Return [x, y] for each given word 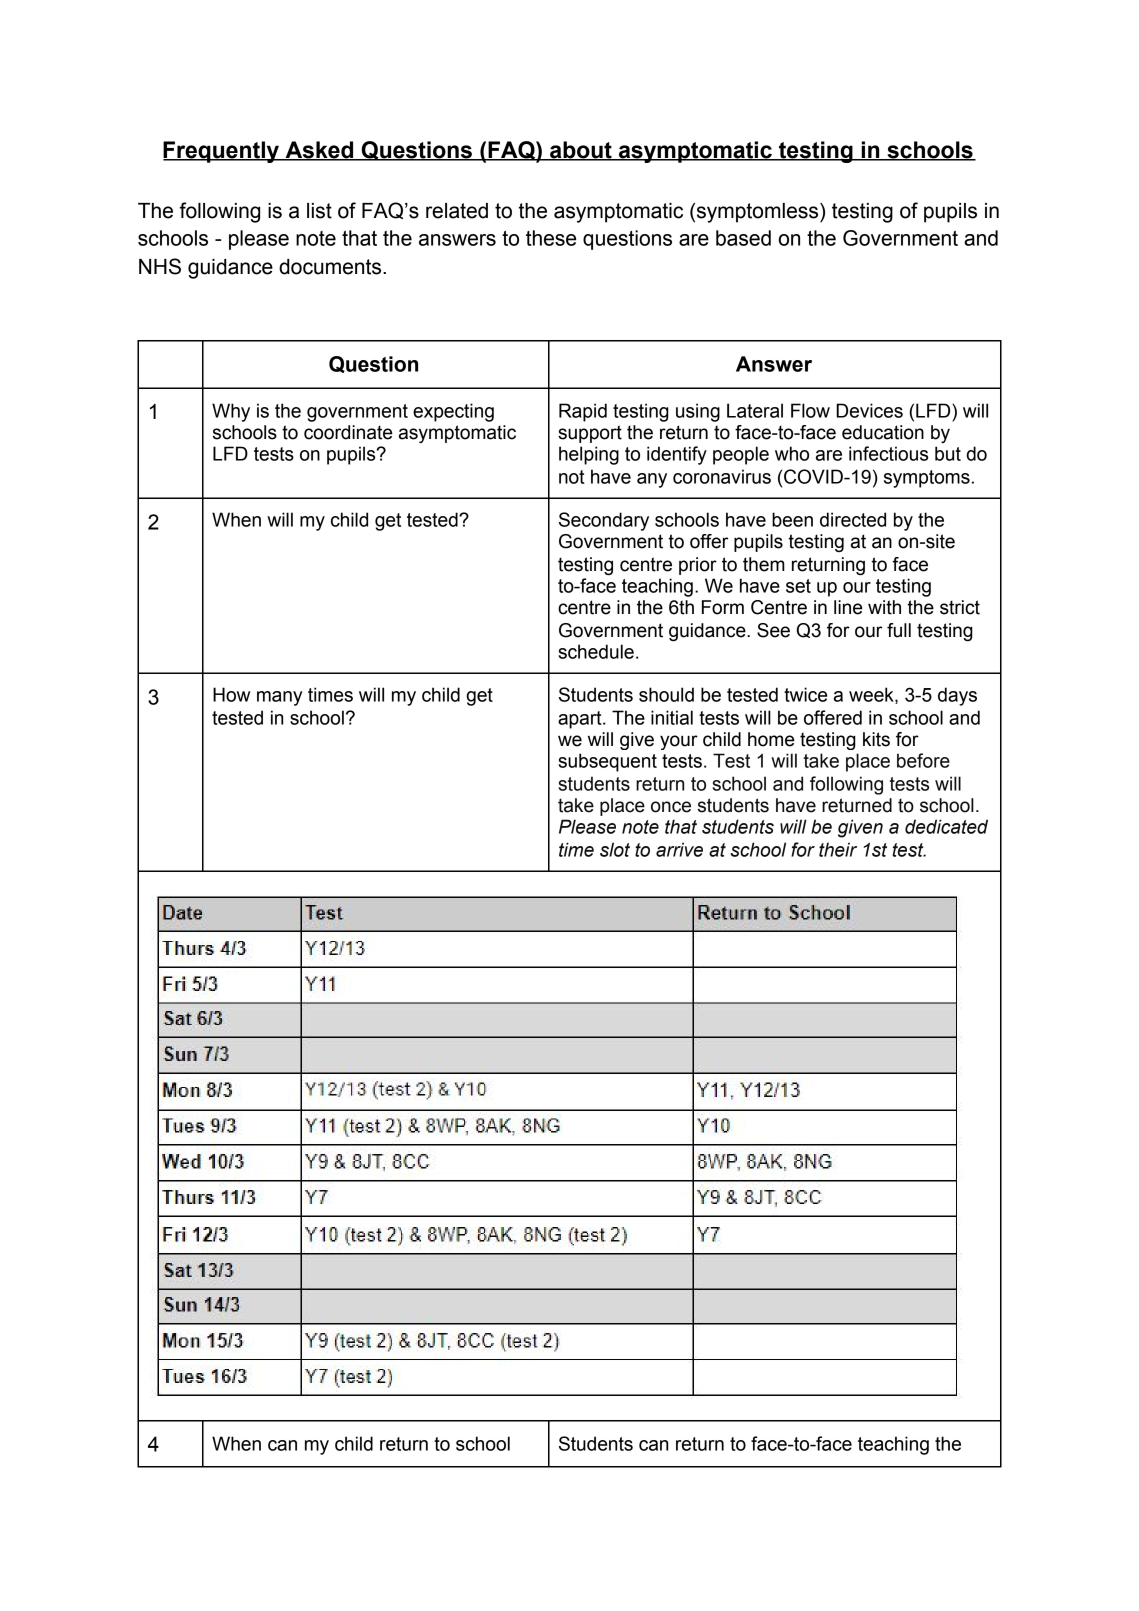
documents [331, 267]
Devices [869, 410]
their [838, 849]
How [231, 694]
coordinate [348, 432]
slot [615, 849]
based [743, 238]
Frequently [222, 152]
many [280, 698]
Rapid [583, 412]
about [581, 151]
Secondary [604, 521]
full [899, 630]
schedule [596, 651]
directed [853, 519]
